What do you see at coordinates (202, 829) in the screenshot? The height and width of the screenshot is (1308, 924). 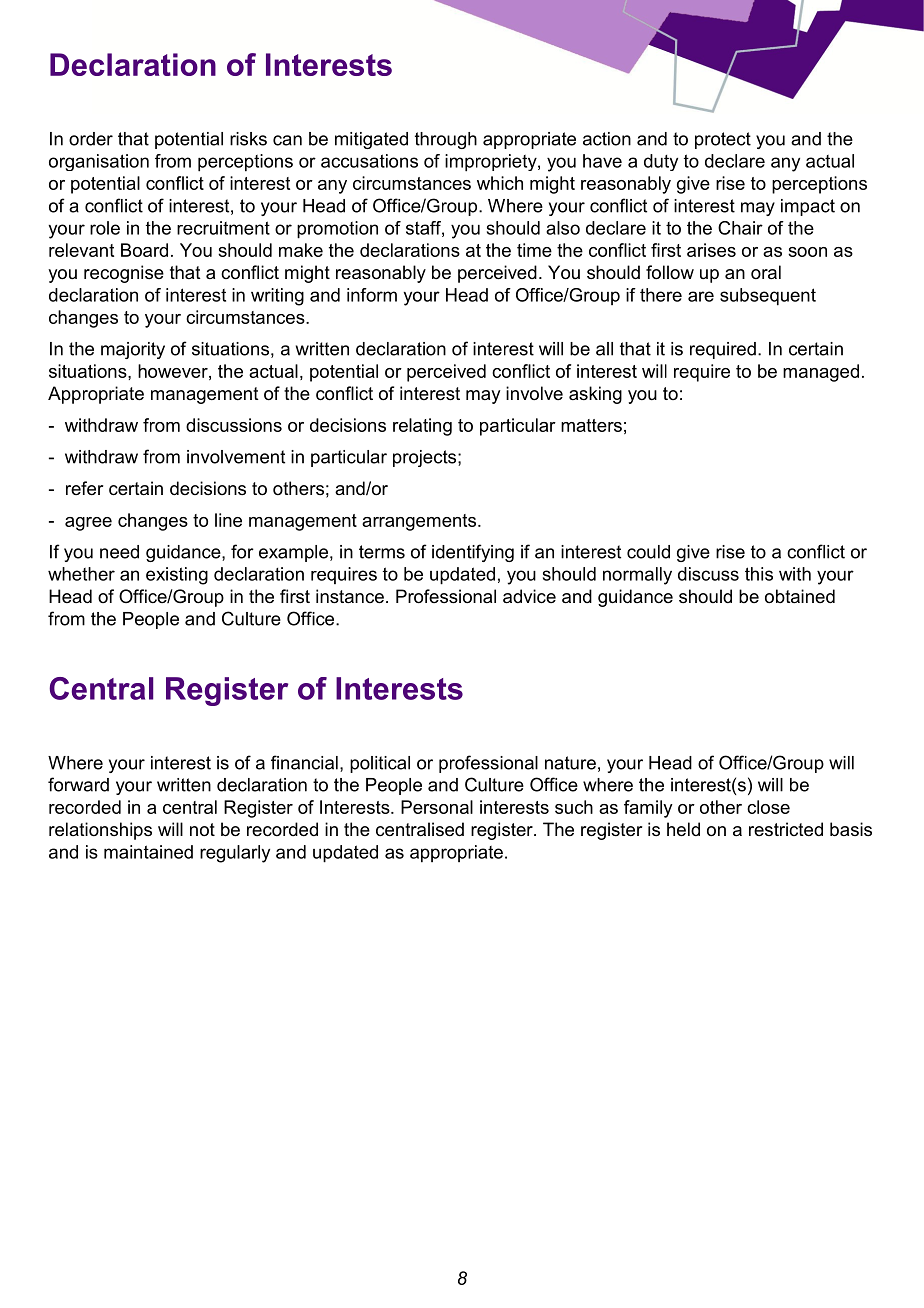 I see `not` at bounding box center [202, 829].
